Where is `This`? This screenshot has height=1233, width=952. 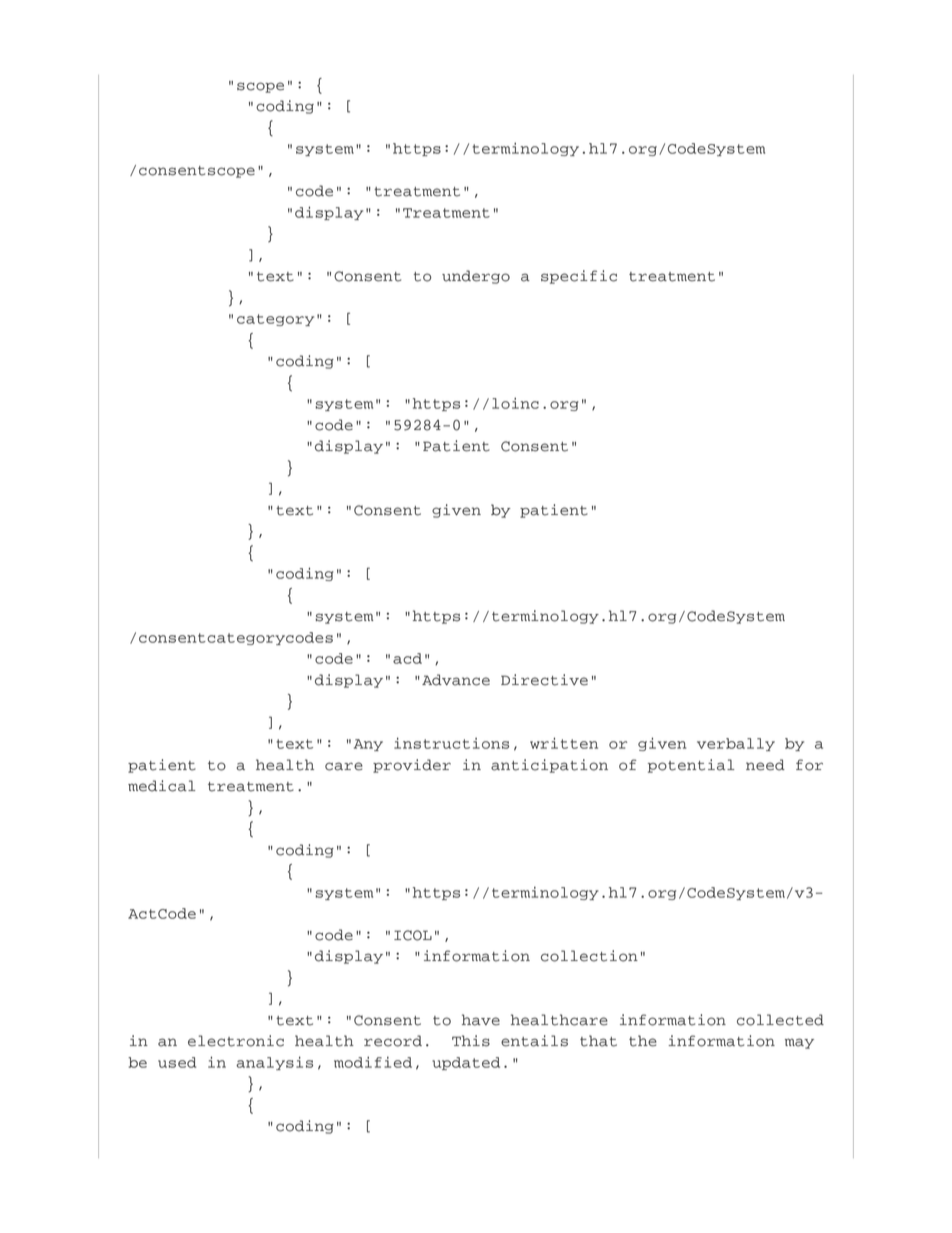
This is located at coordinates (471, 1041).
